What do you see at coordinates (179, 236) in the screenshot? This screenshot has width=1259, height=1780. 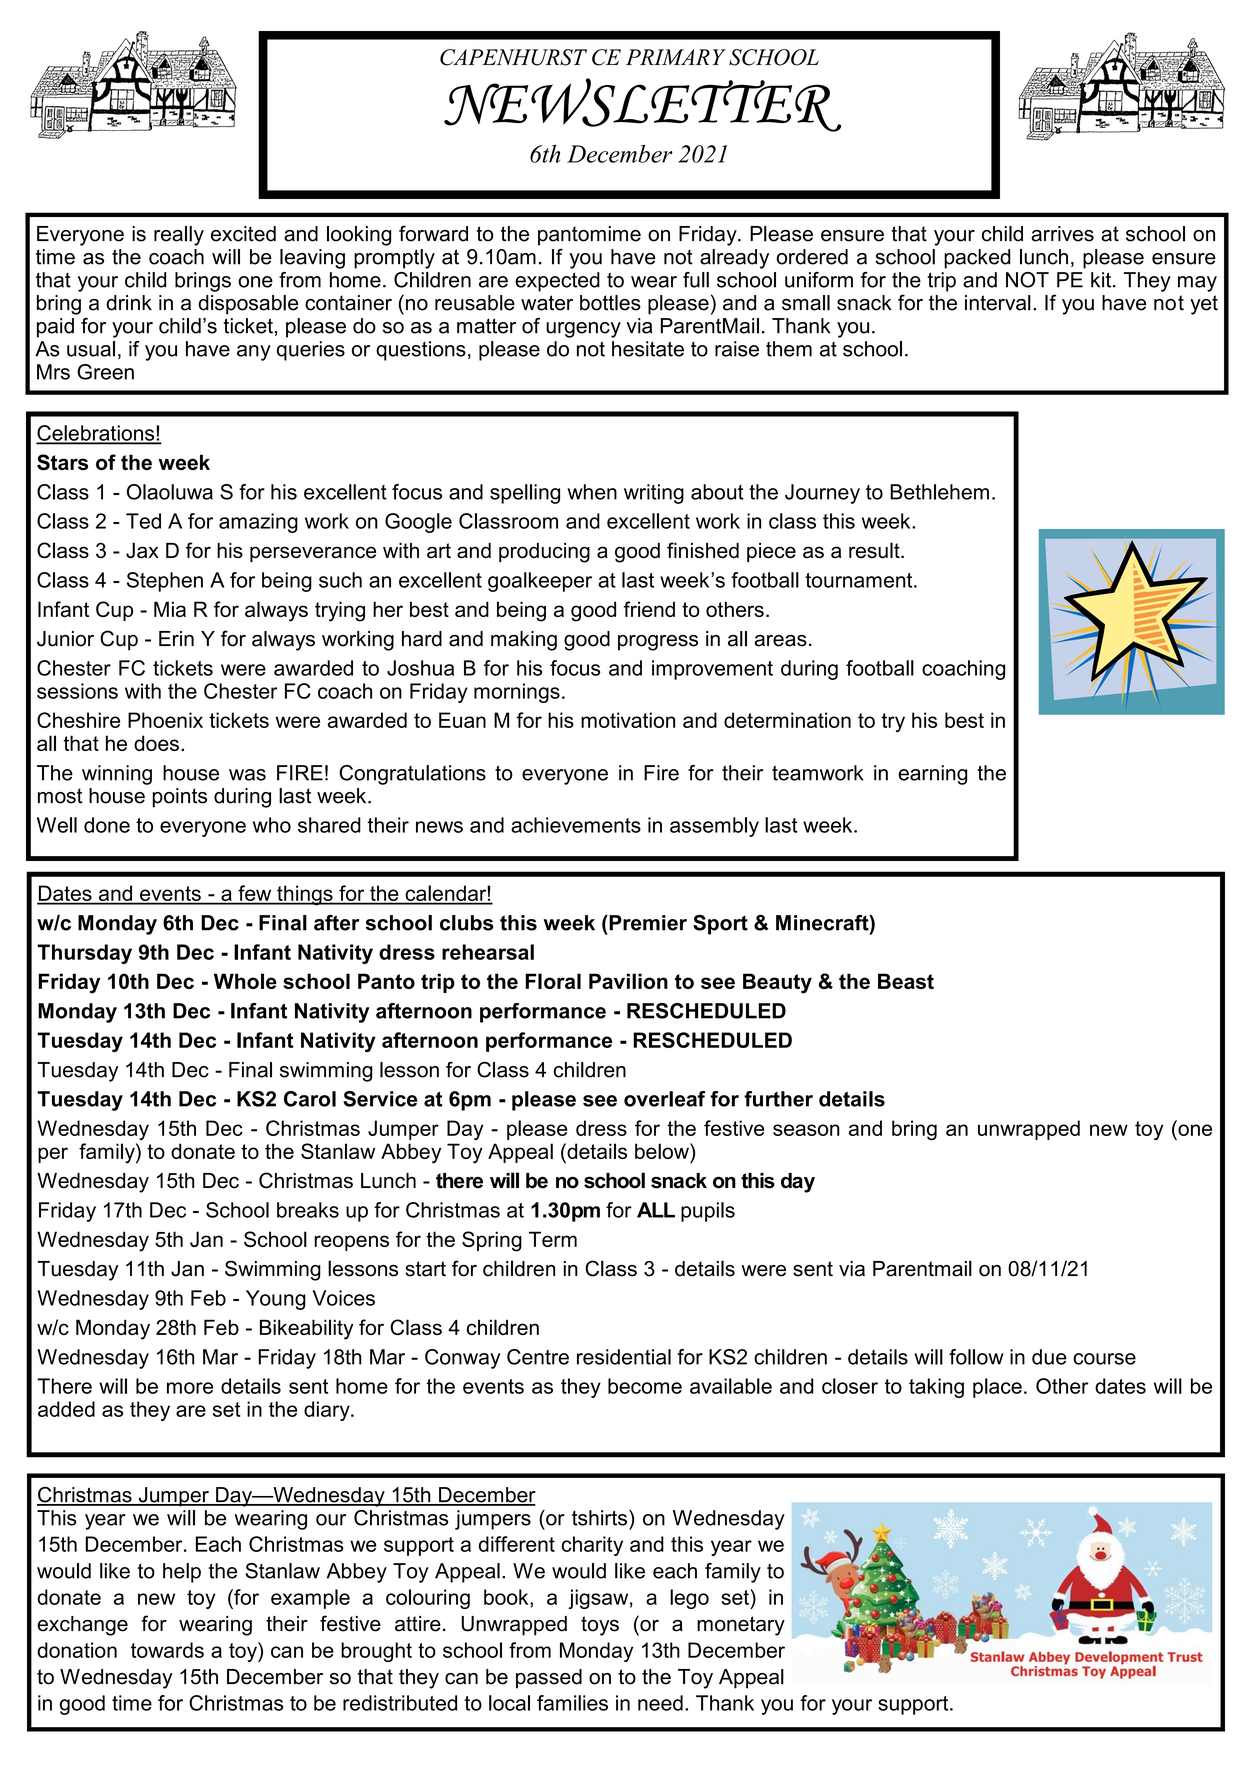 I see `really` at bounding box center [179, 236].
